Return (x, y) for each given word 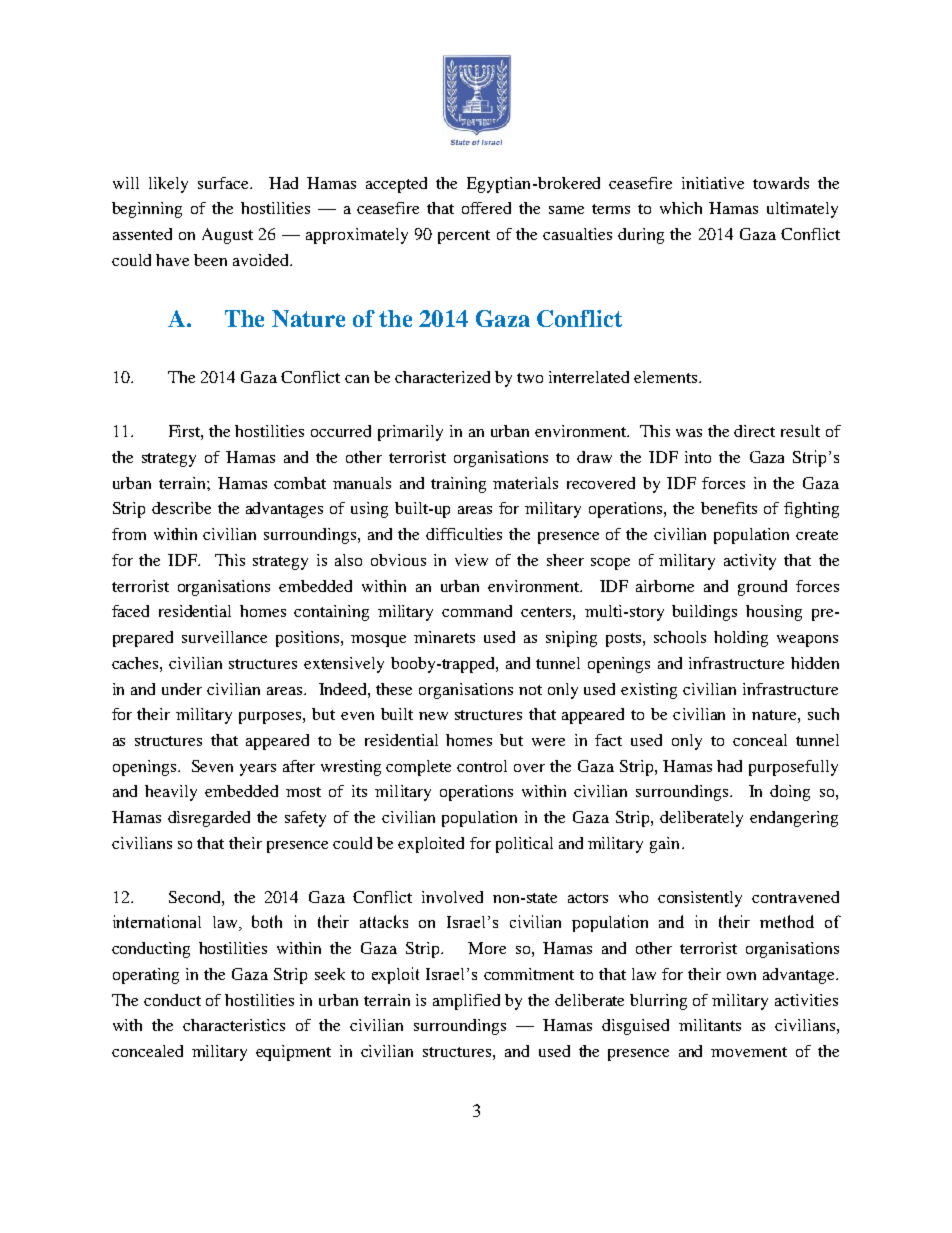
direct (754, 431)
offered (486, 208)
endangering (794, 819)
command (477, 611)
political (524, 845)
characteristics (234, 1025)
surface (224, 183)
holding (741, 639)
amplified (466, 1002)
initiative (713, 183)
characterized (442, 377)
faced (130, 611)
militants (710, 1025)
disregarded (209, 819)
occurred (341, 431)
